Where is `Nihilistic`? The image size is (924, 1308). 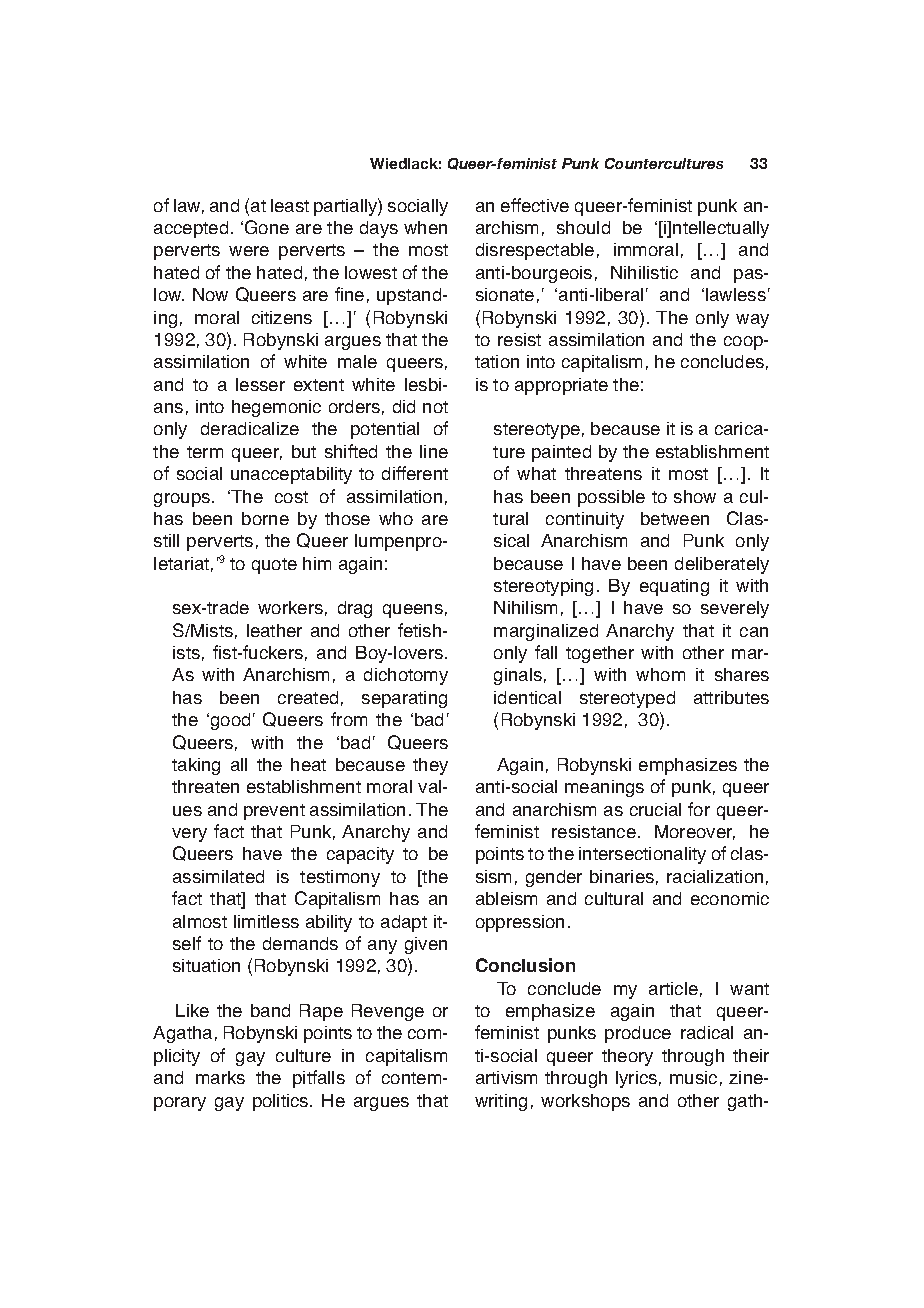 Nihilistic is located at coordinates (644, 272).
